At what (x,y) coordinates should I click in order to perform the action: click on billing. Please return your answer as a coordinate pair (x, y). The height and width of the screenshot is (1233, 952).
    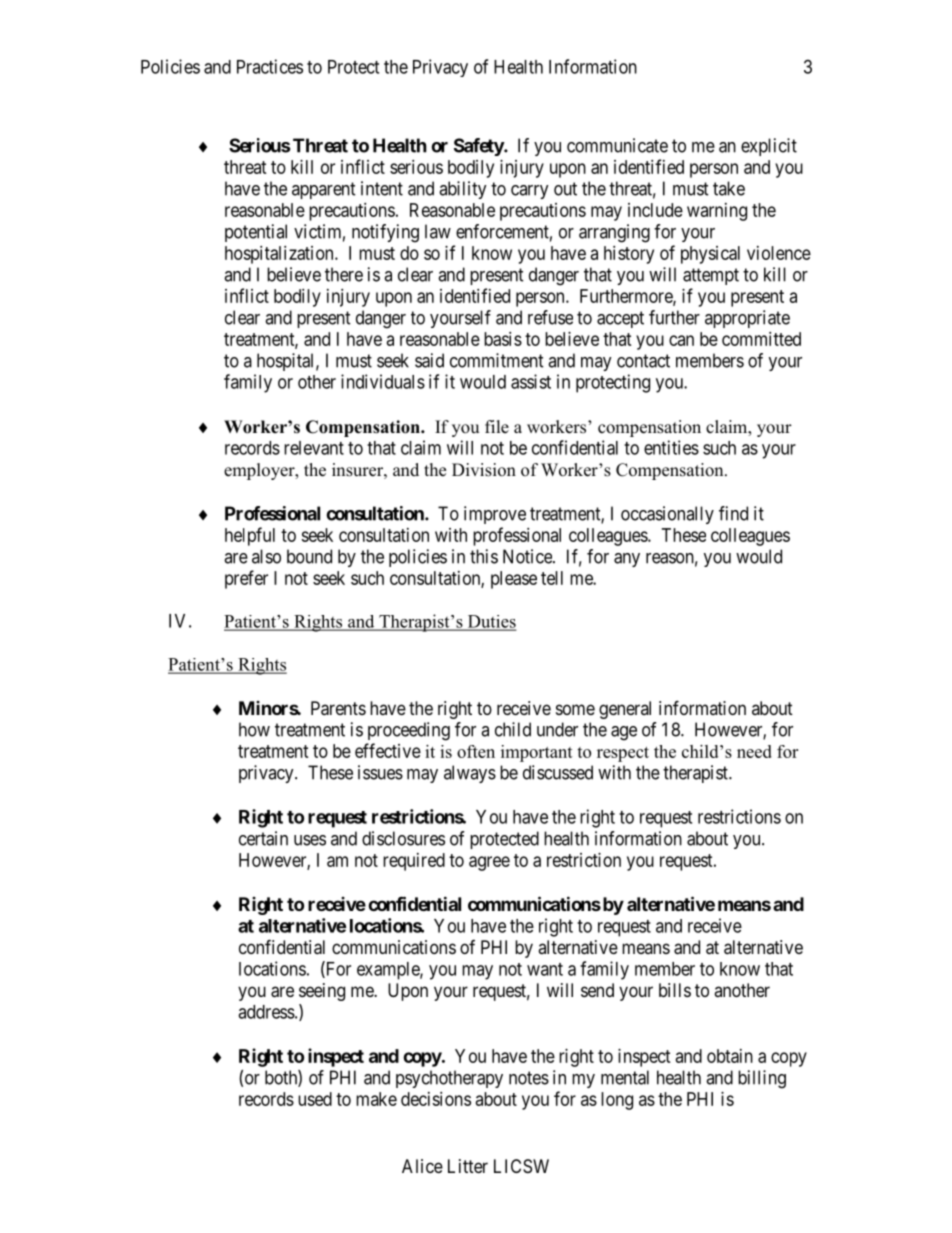
    Looking at the image, I should click on (762, 1079).
